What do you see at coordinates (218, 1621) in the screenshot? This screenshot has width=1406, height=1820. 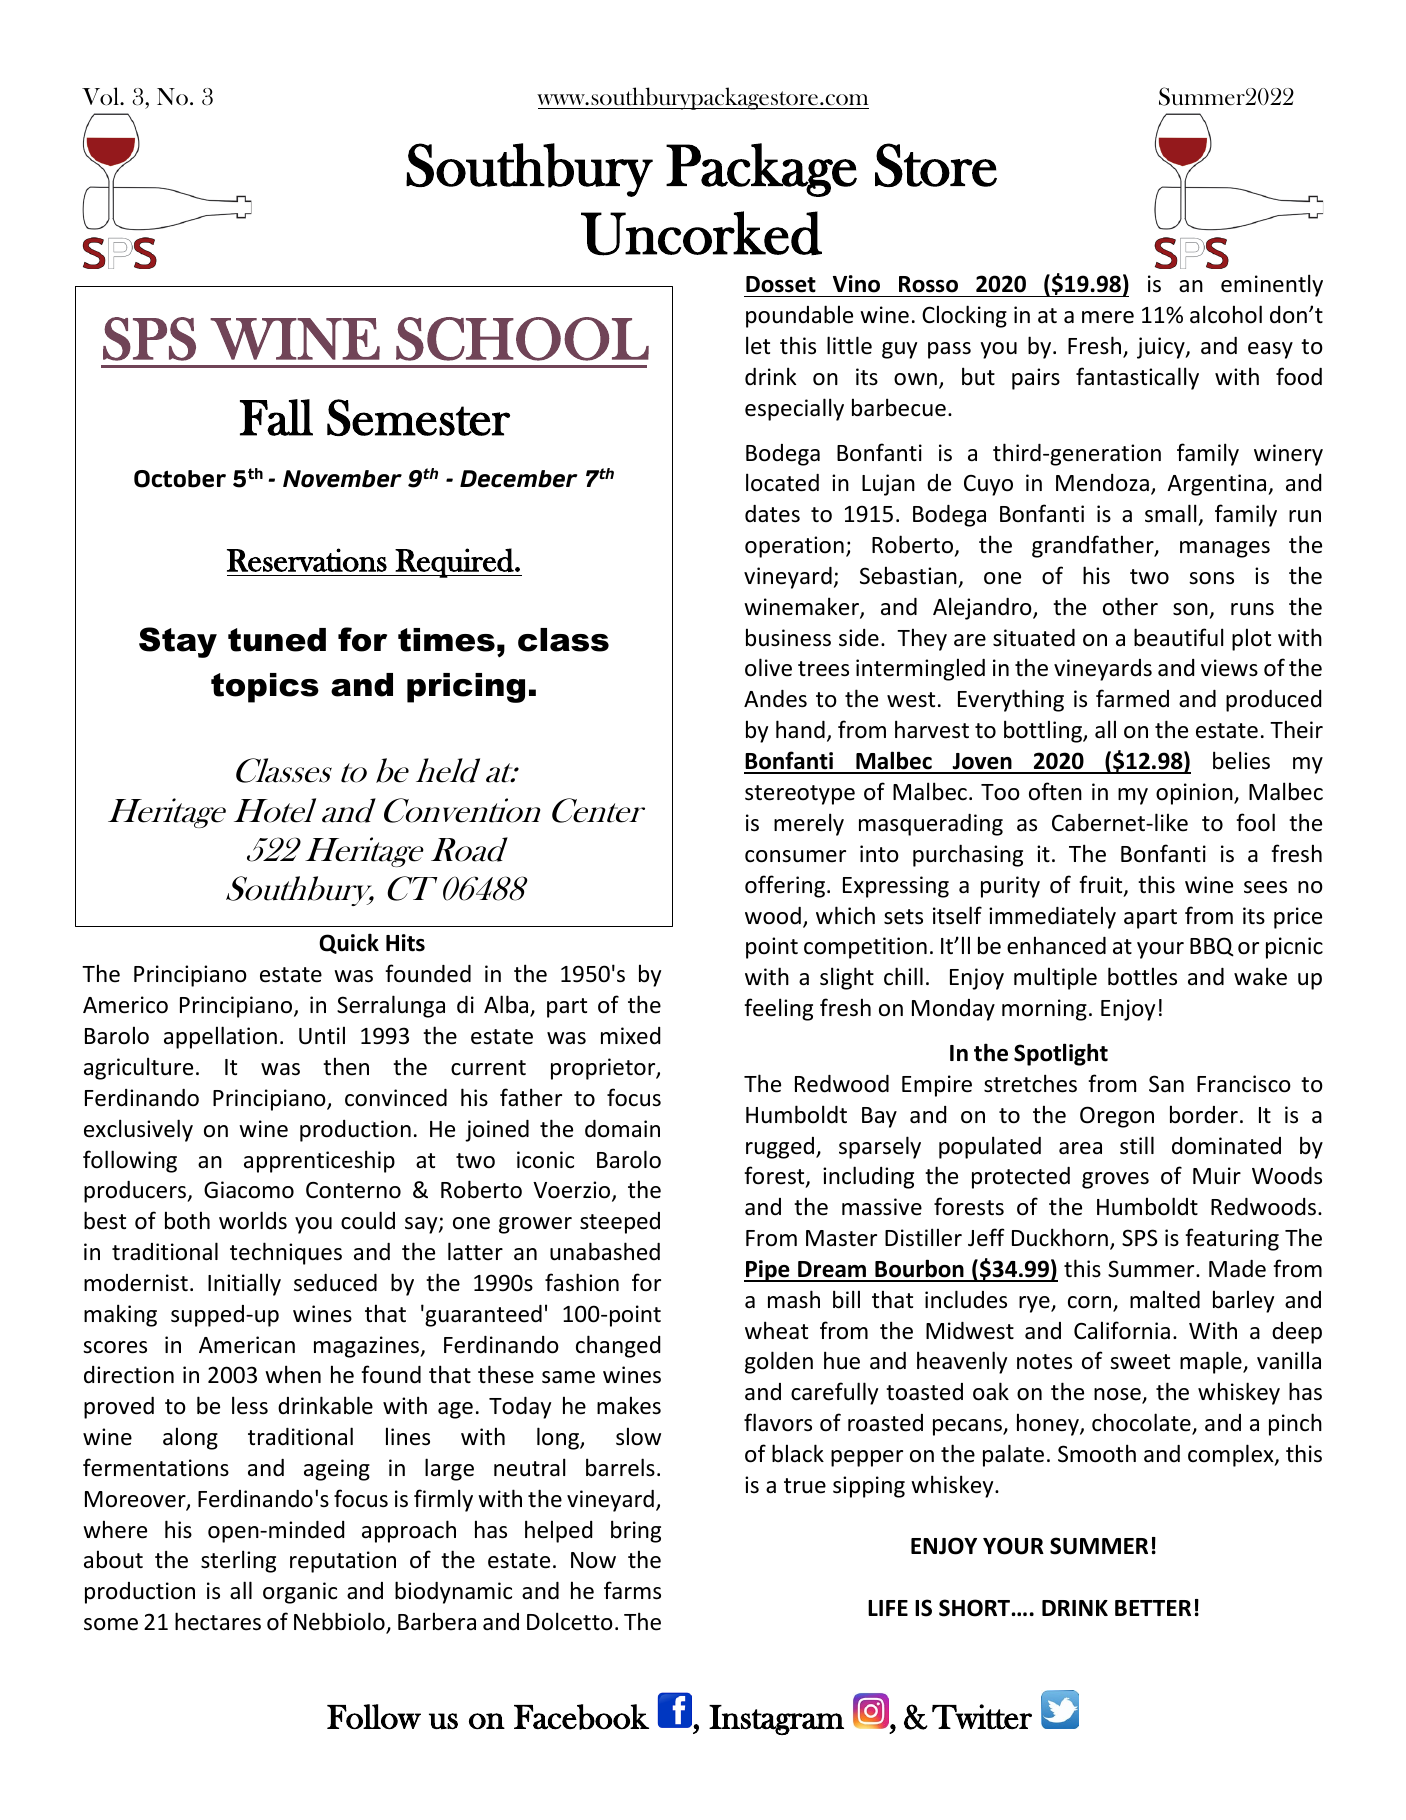 I see `hectares` at bounding box center [218, 1621].
